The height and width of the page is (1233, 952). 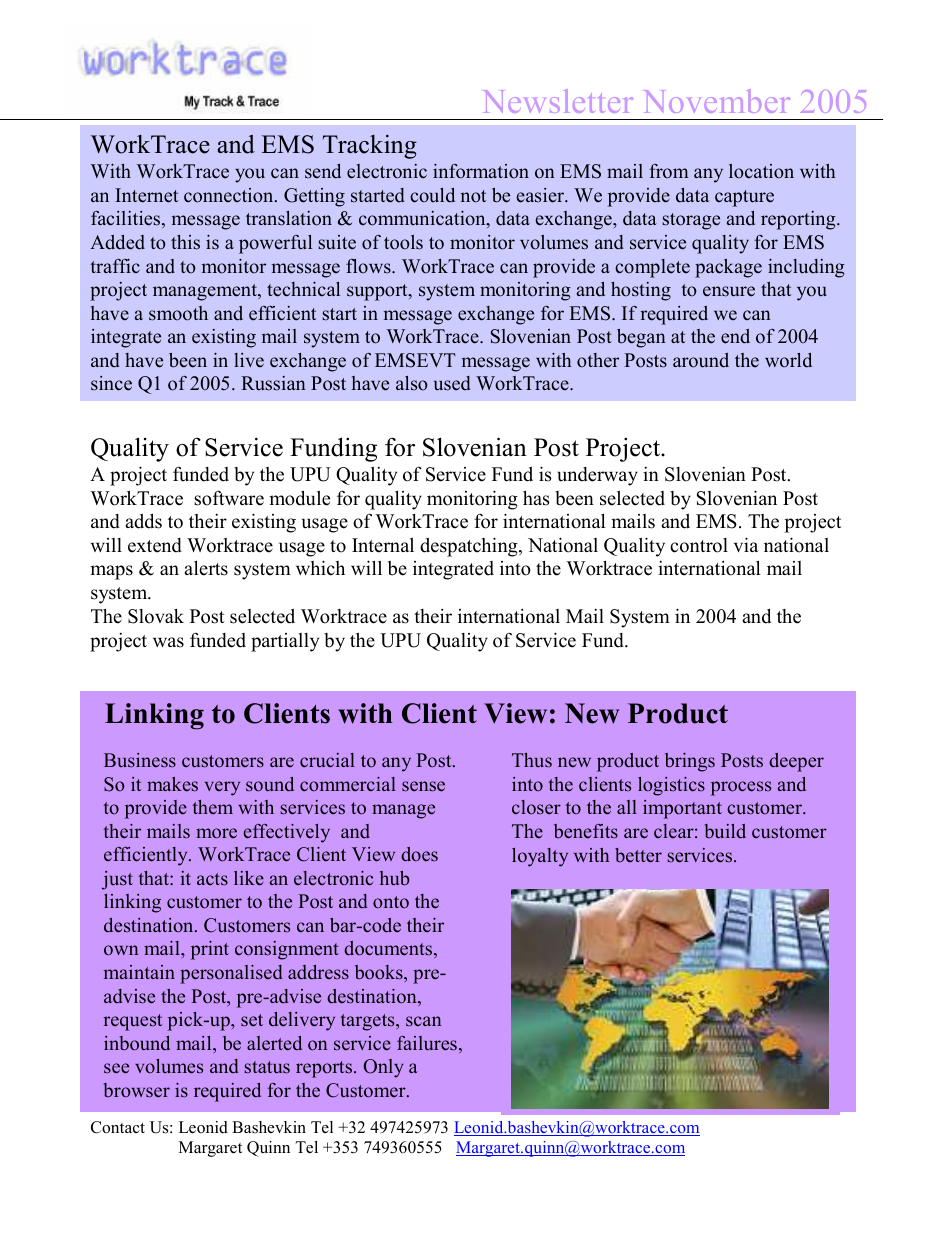 I want to click on process, so click(x=741, y=788).
